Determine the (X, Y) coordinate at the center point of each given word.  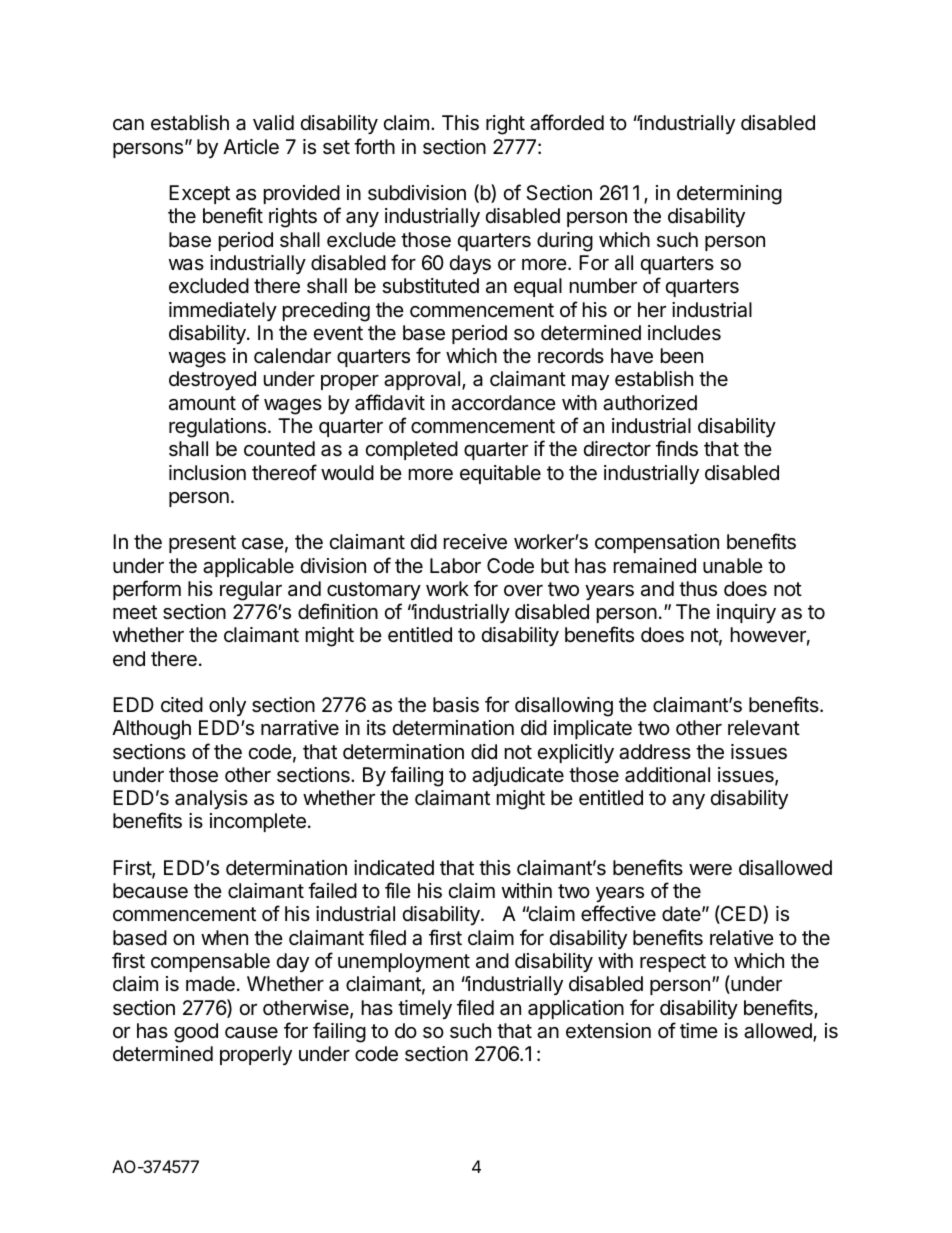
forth (374, 146)
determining (729, 195)
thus (698, 589)
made (210, 984)
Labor (455, 566)
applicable (248, 567)
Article (251, 147)
